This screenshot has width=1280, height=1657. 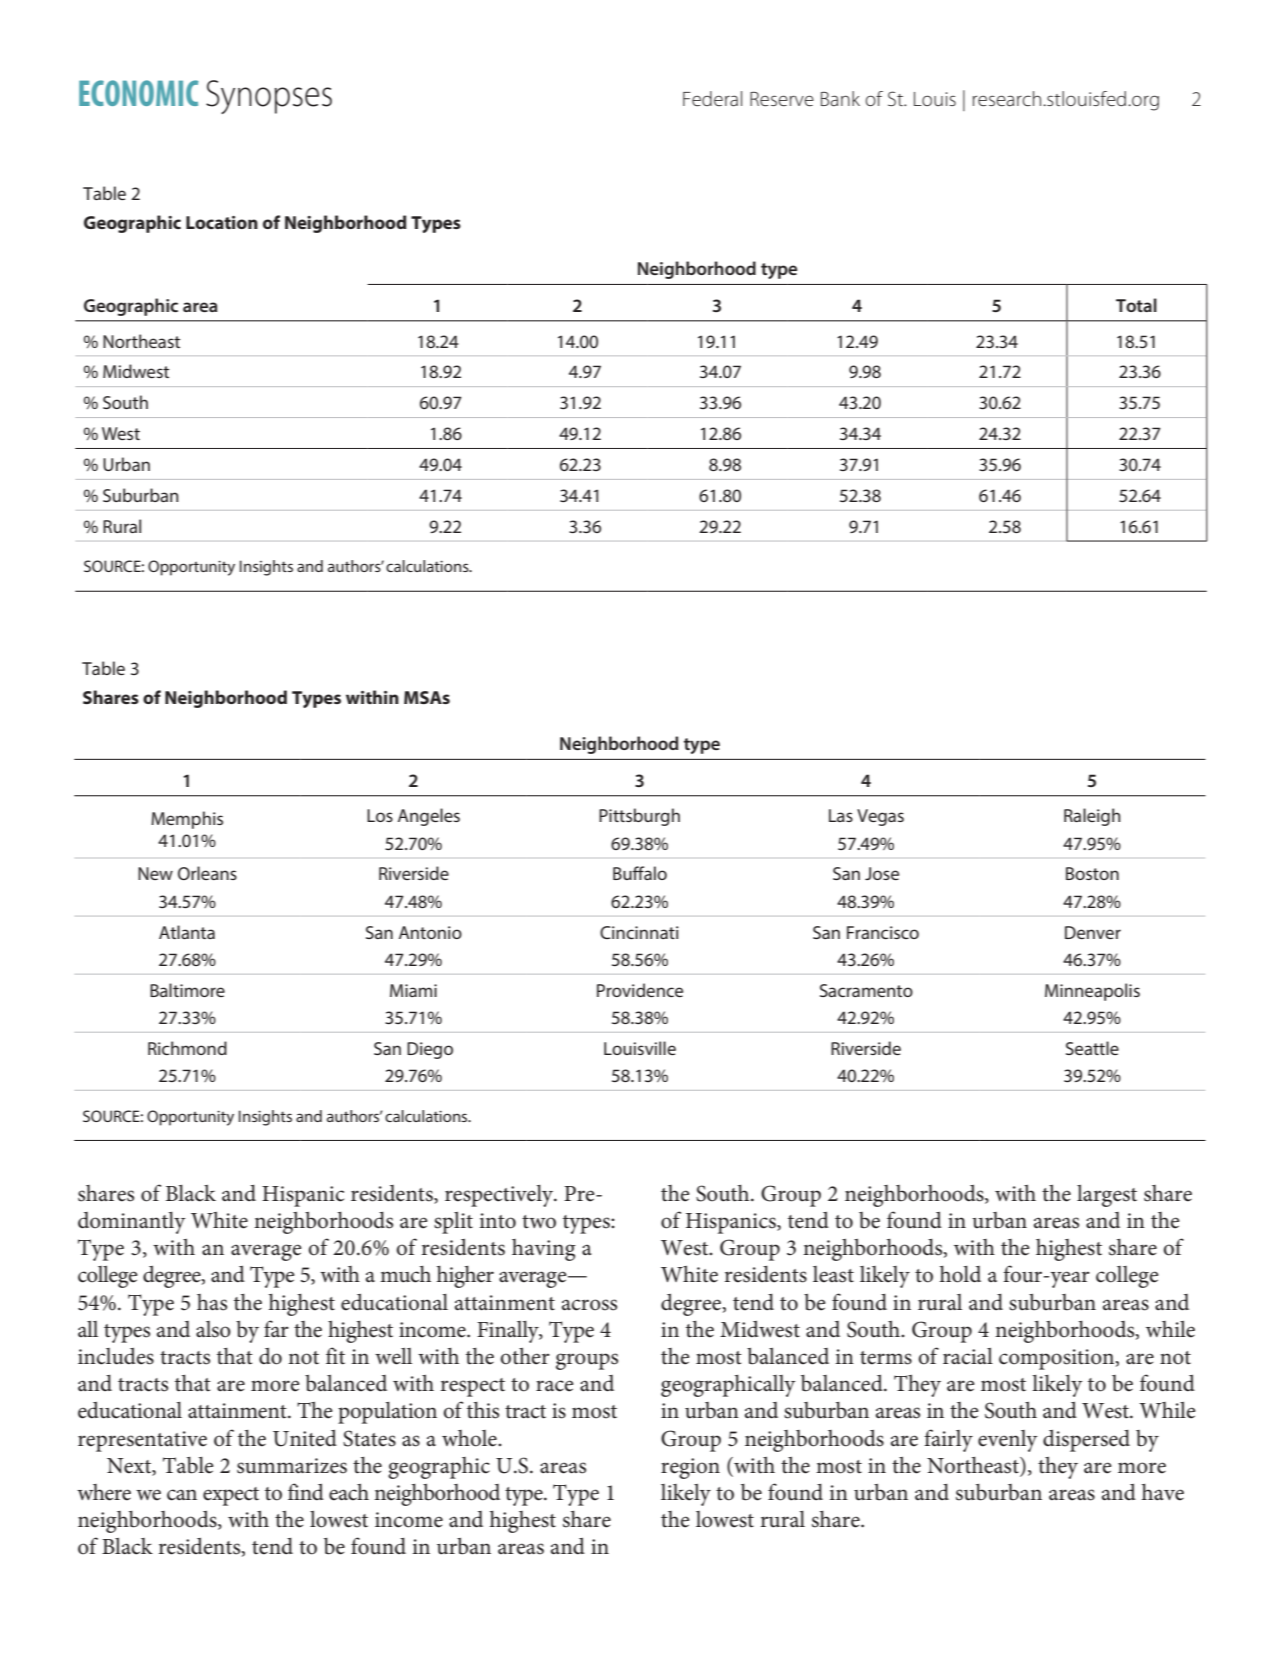 I want to click on Richmond, so click(x=187, y=1048).
